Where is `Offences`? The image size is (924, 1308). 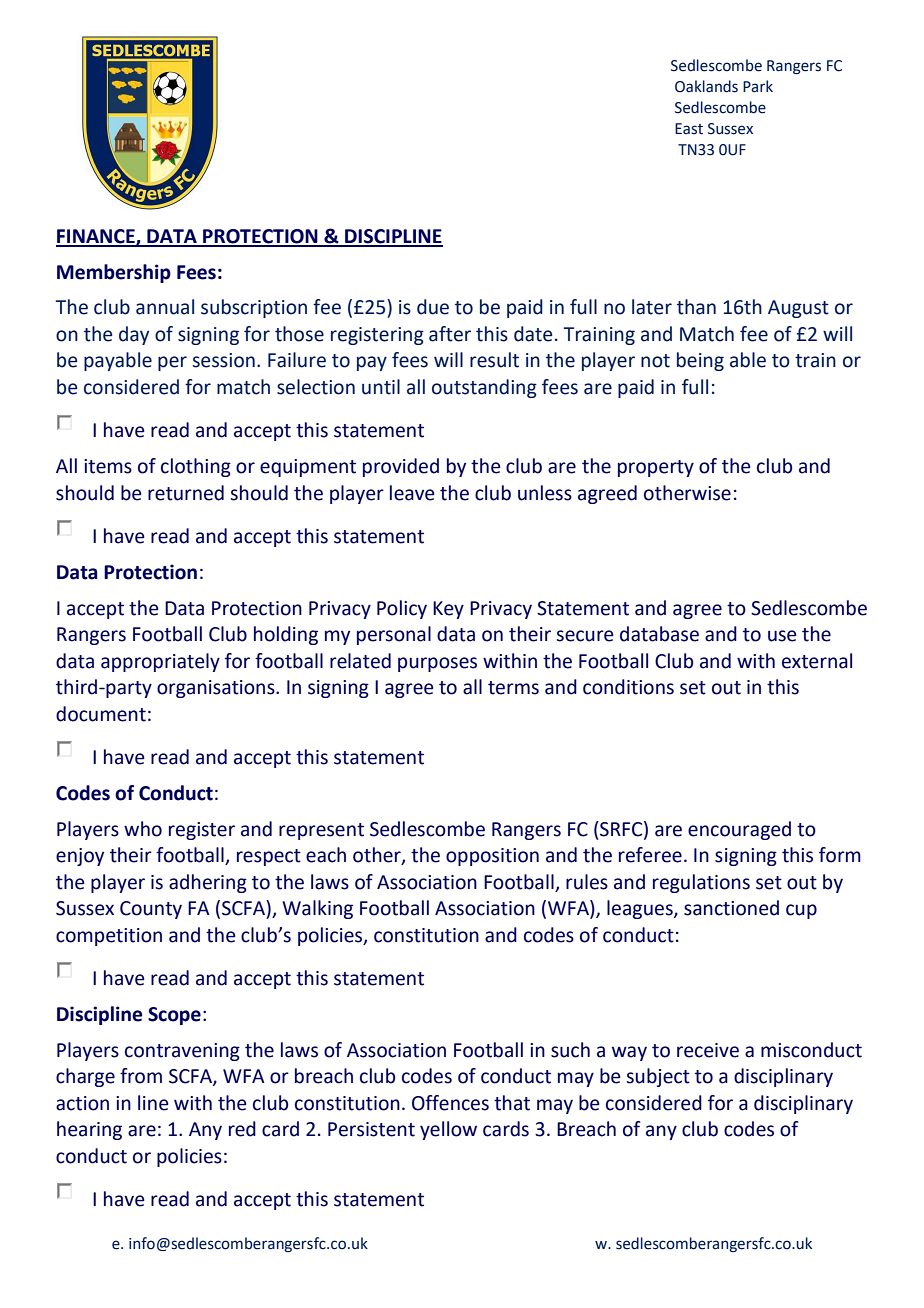 Offences is located at coordinates (450, 1103).
